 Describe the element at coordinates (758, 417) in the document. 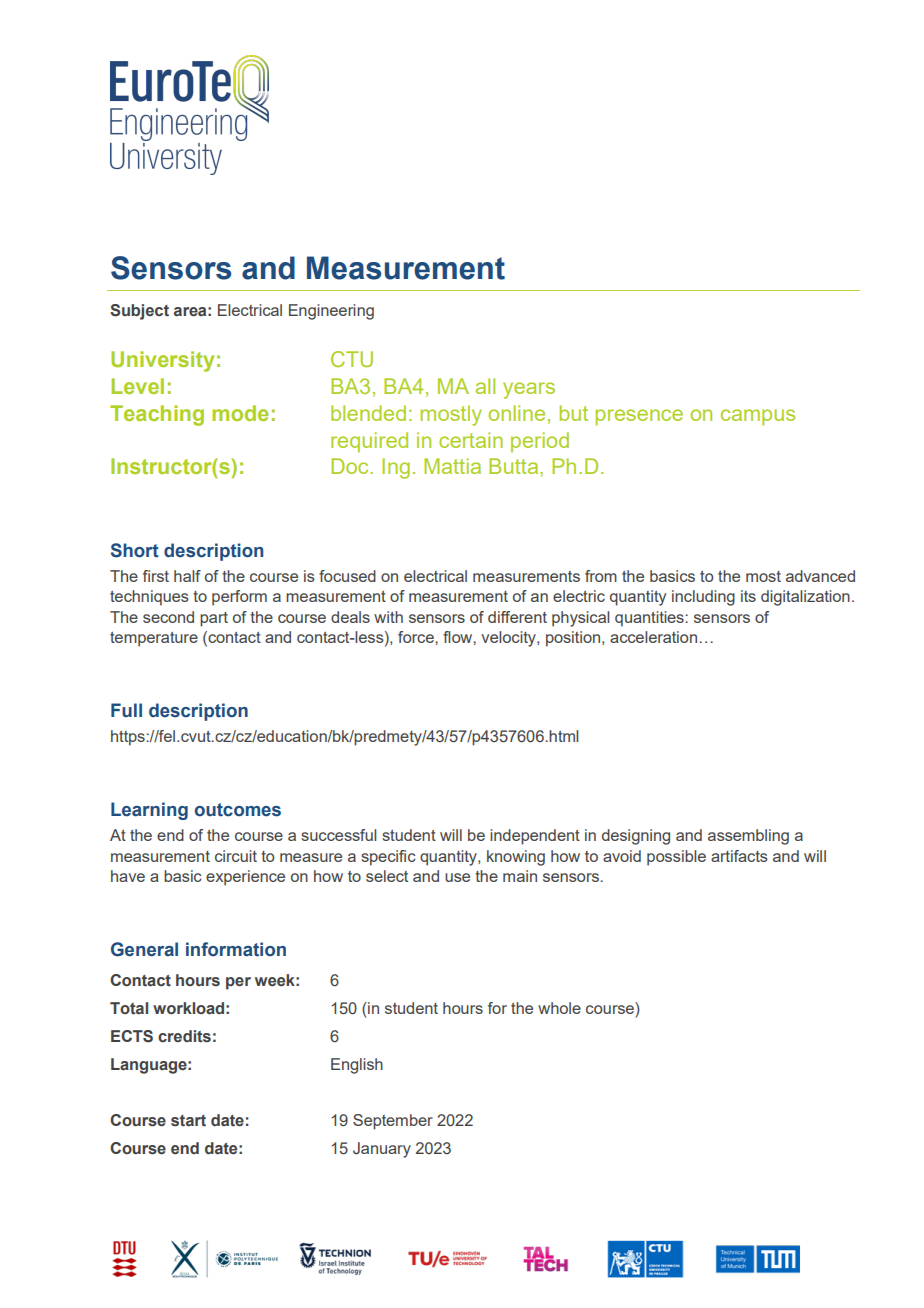

I see `campus` at that location.
